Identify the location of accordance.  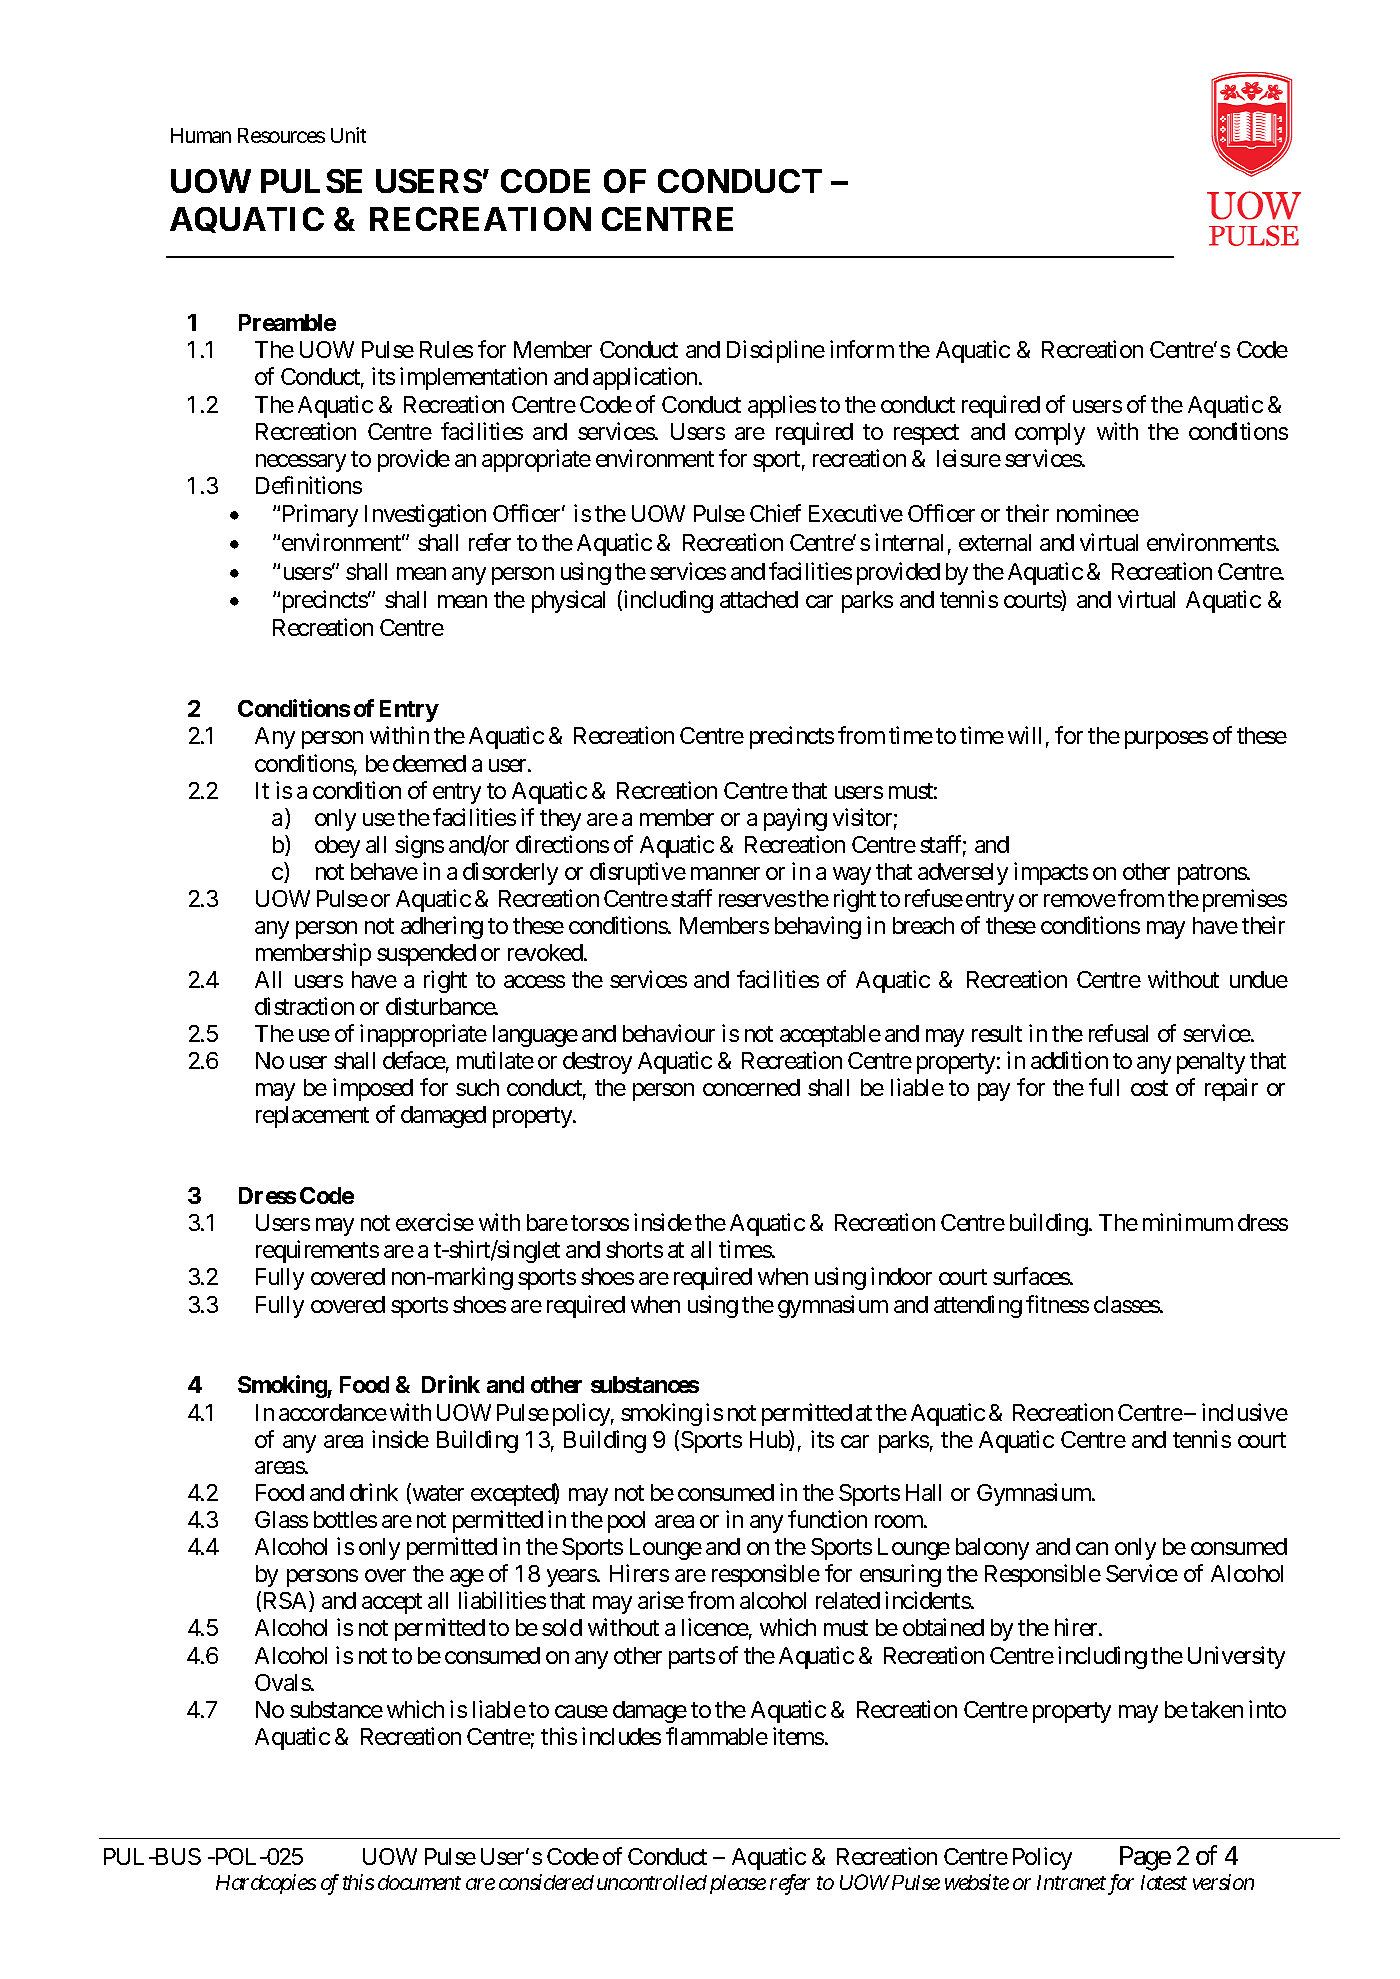
(333, 1412).
